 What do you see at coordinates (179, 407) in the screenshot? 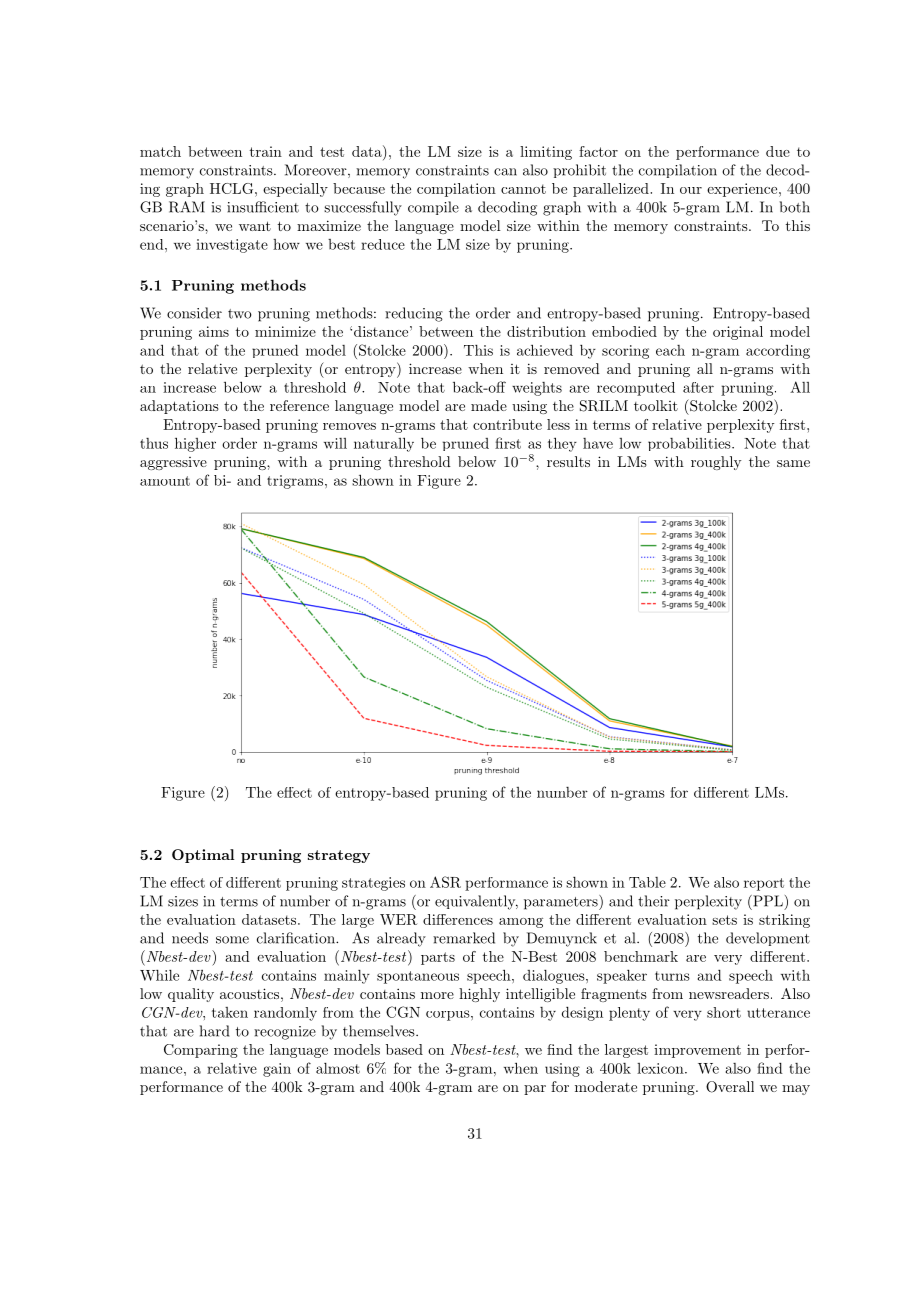
I see `adaptations` at bounding box center [179, 407].
